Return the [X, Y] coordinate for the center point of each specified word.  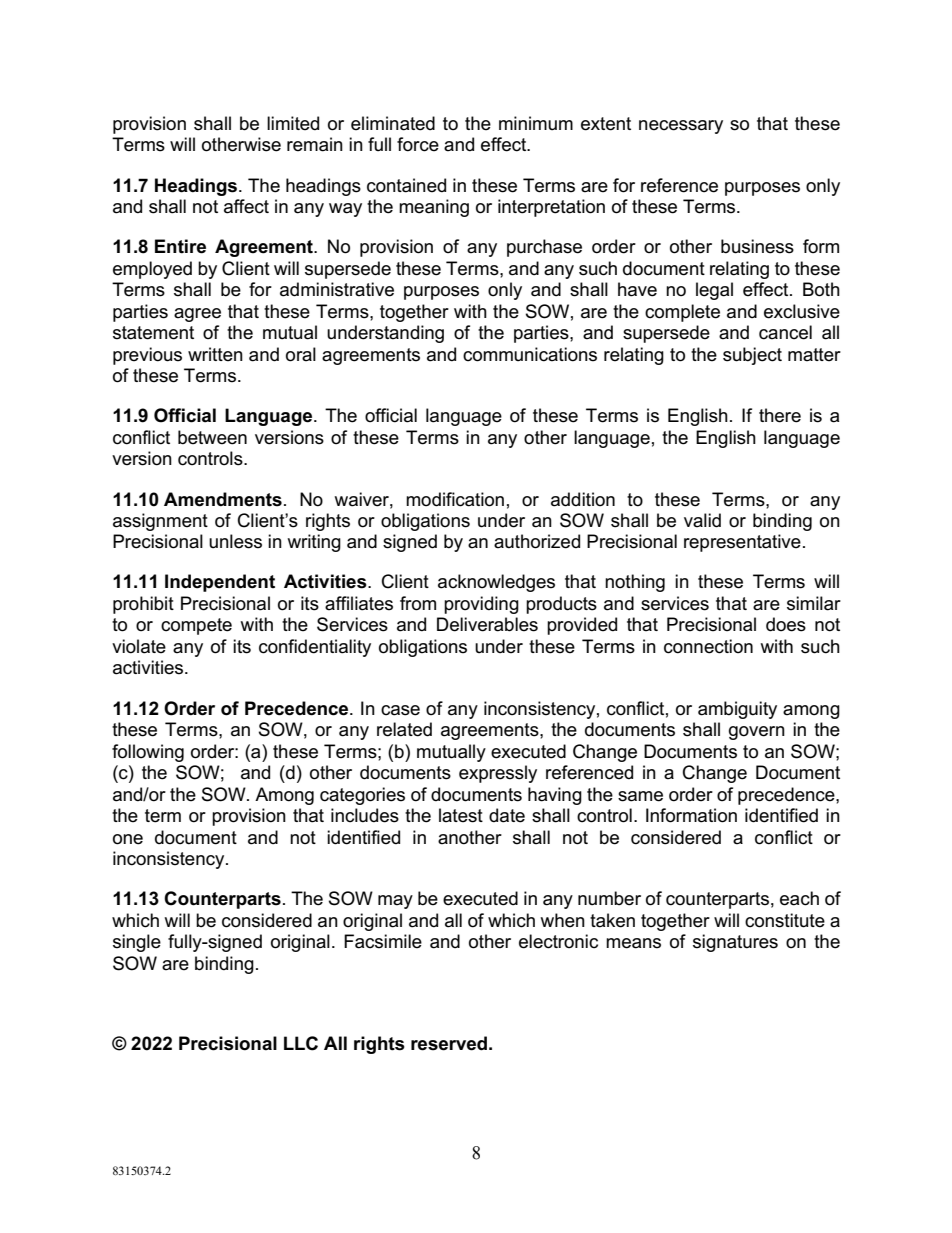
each [799, 898]
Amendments [223, 499]
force [418, 144]
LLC [301, 1043]
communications [530, 354]
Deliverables [487, 624]
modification [455, 499]
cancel [785, 332]
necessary [681, 127]
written [215, 354]
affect [246, 206]
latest [461, 815]
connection [708, 646]
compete [196, 626]
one [128, 839]
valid [702, 520]
